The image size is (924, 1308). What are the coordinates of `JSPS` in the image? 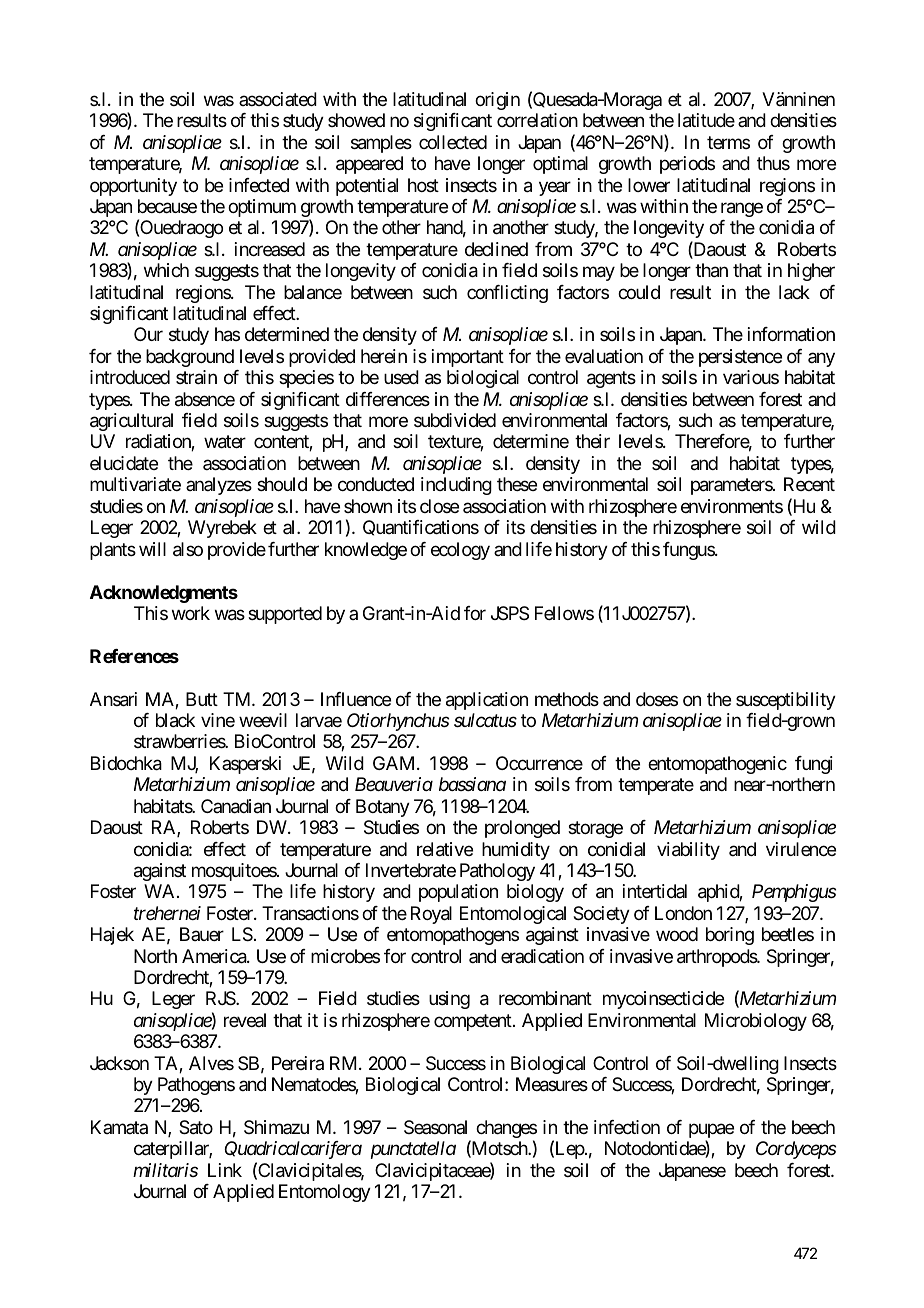 It's located at (510, 613).
